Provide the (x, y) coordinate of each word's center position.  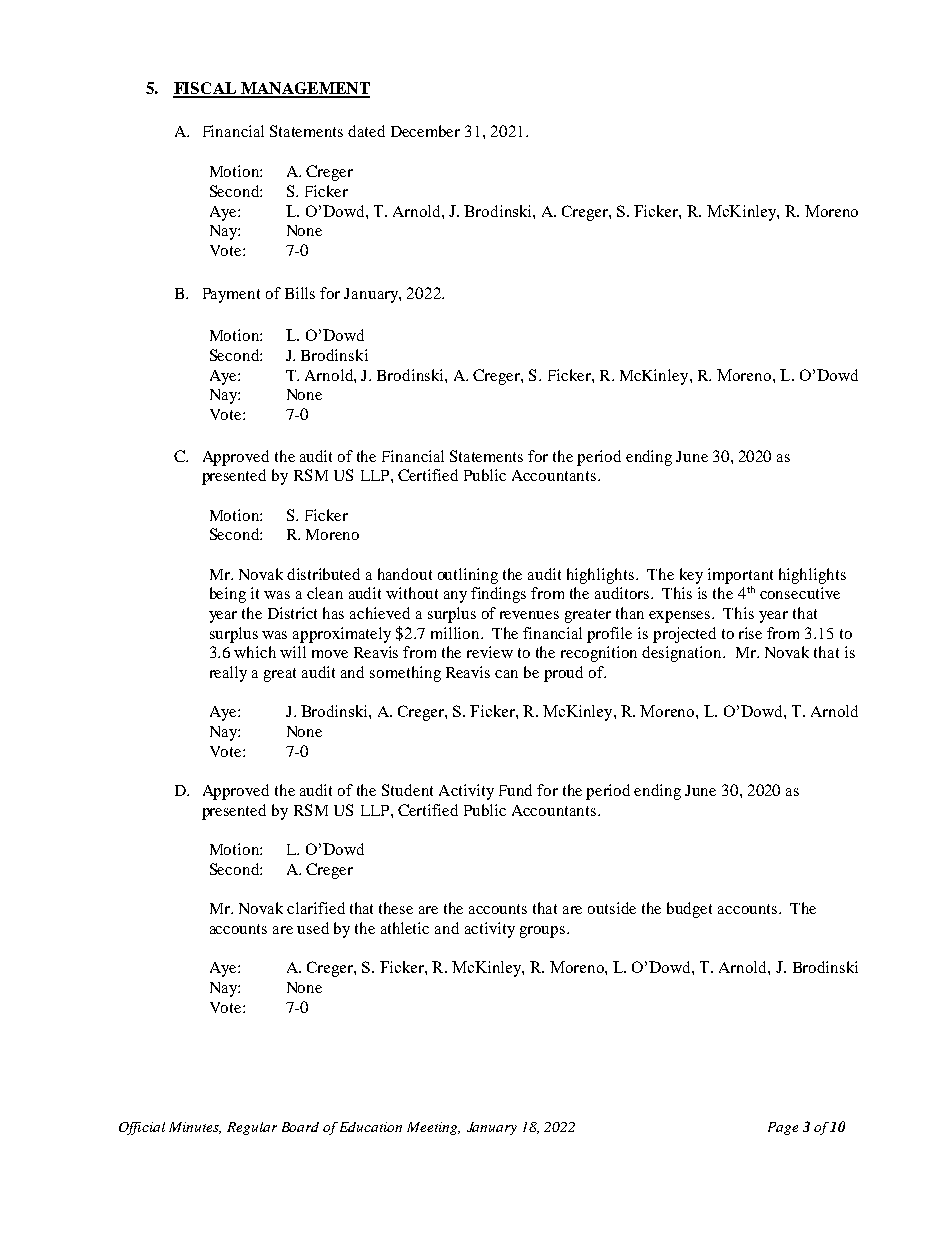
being (228, 595)
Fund (515, 790)
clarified (316, 908)
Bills (300, 293)
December (425, 131)
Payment (231, 295)
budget (689, 910)
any (455, 597)
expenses (681, 617)
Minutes (195, 1128)
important (740, 576)
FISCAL (206, 89)
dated (366, 131)
